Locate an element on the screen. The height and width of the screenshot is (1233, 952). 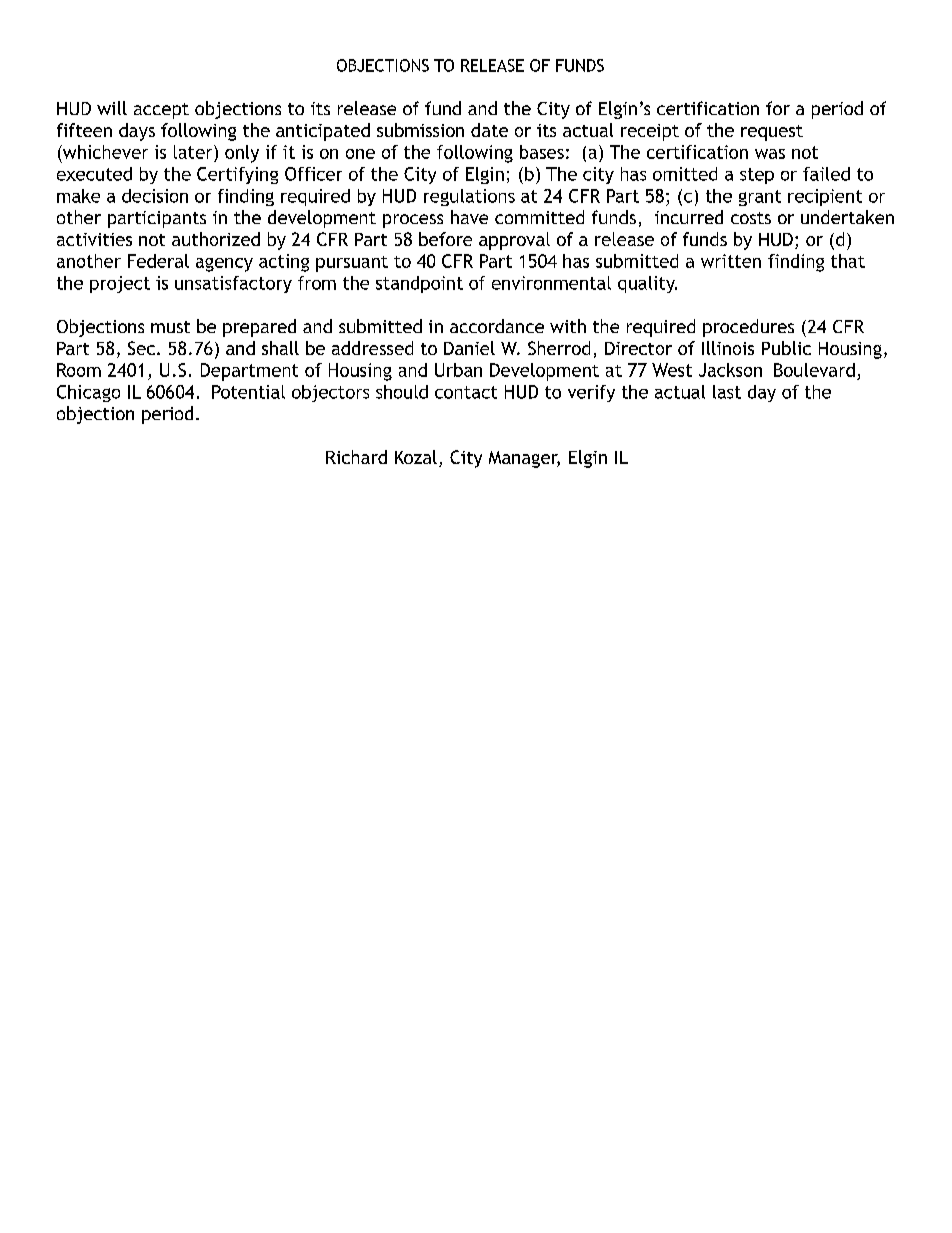
grant is located at coordinates (760, 198).
